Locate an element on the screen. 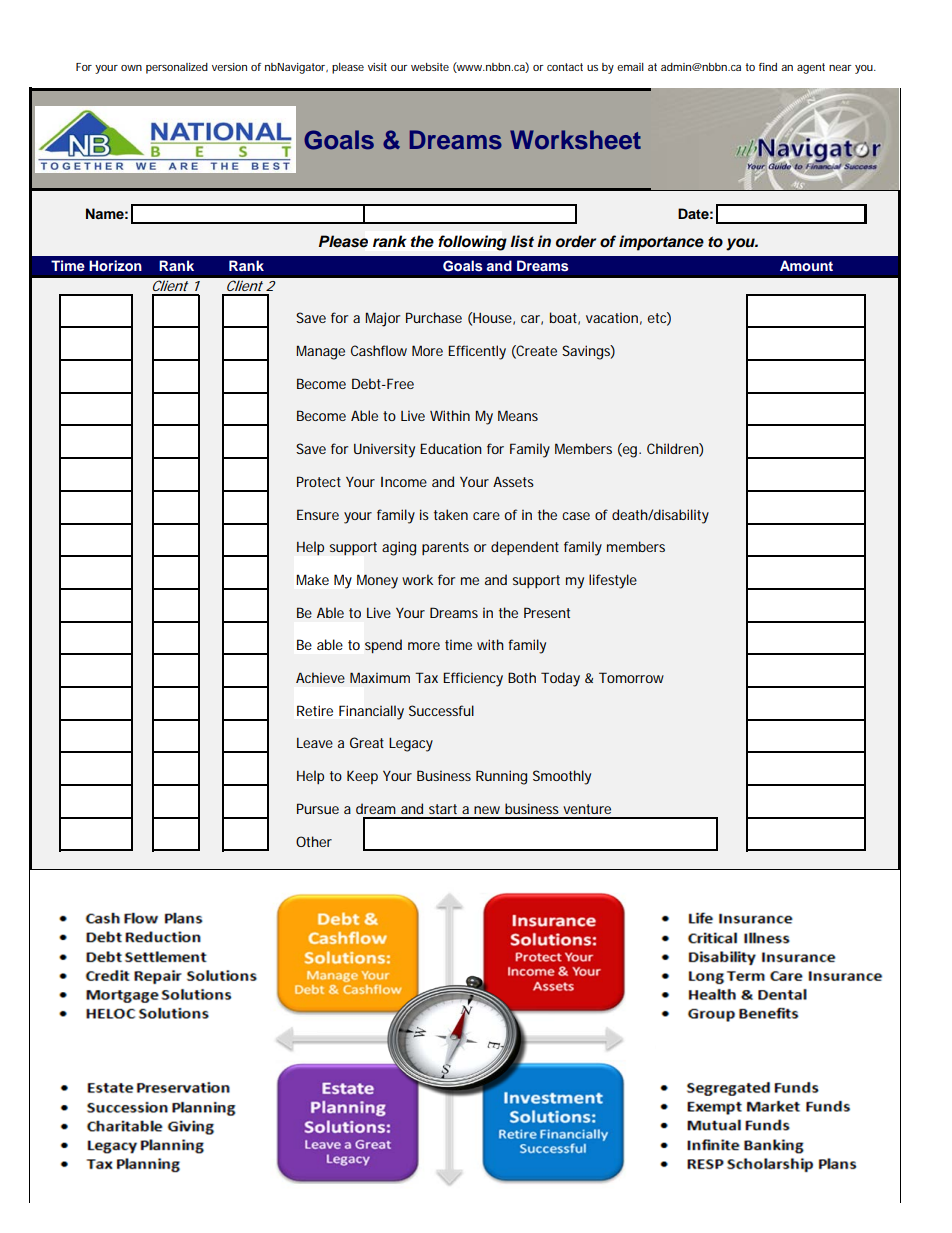 The height and width of the screenshot is (1233, 952). new is located at coordinates (487, 810).
